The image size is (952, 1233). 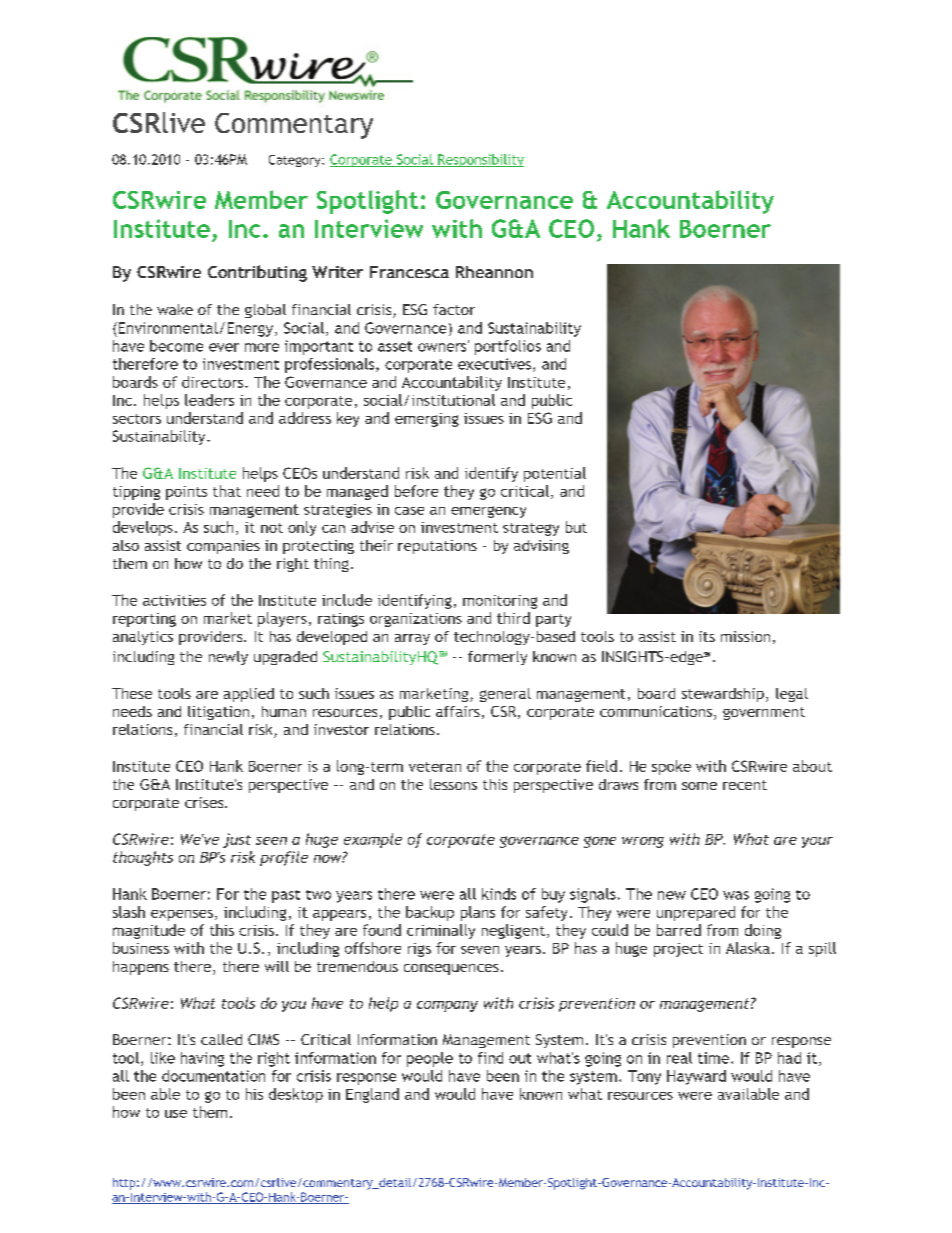 What do you see at coordinates (488, 512) in the document?
I see `emergency` at bounding box center [488, 512].
